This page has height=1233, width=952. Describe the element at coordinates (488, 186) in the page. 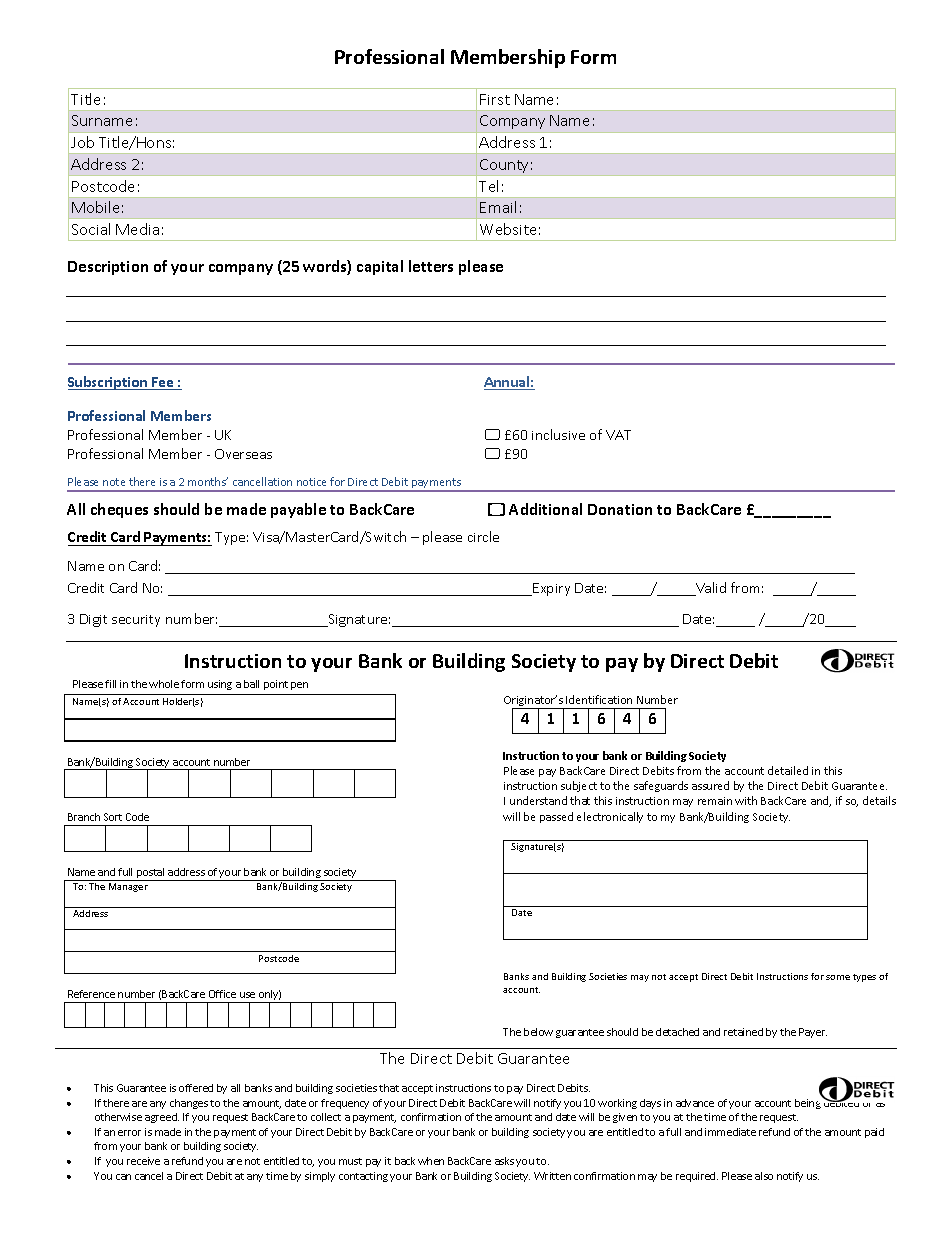

I see `Tel` at that location.
